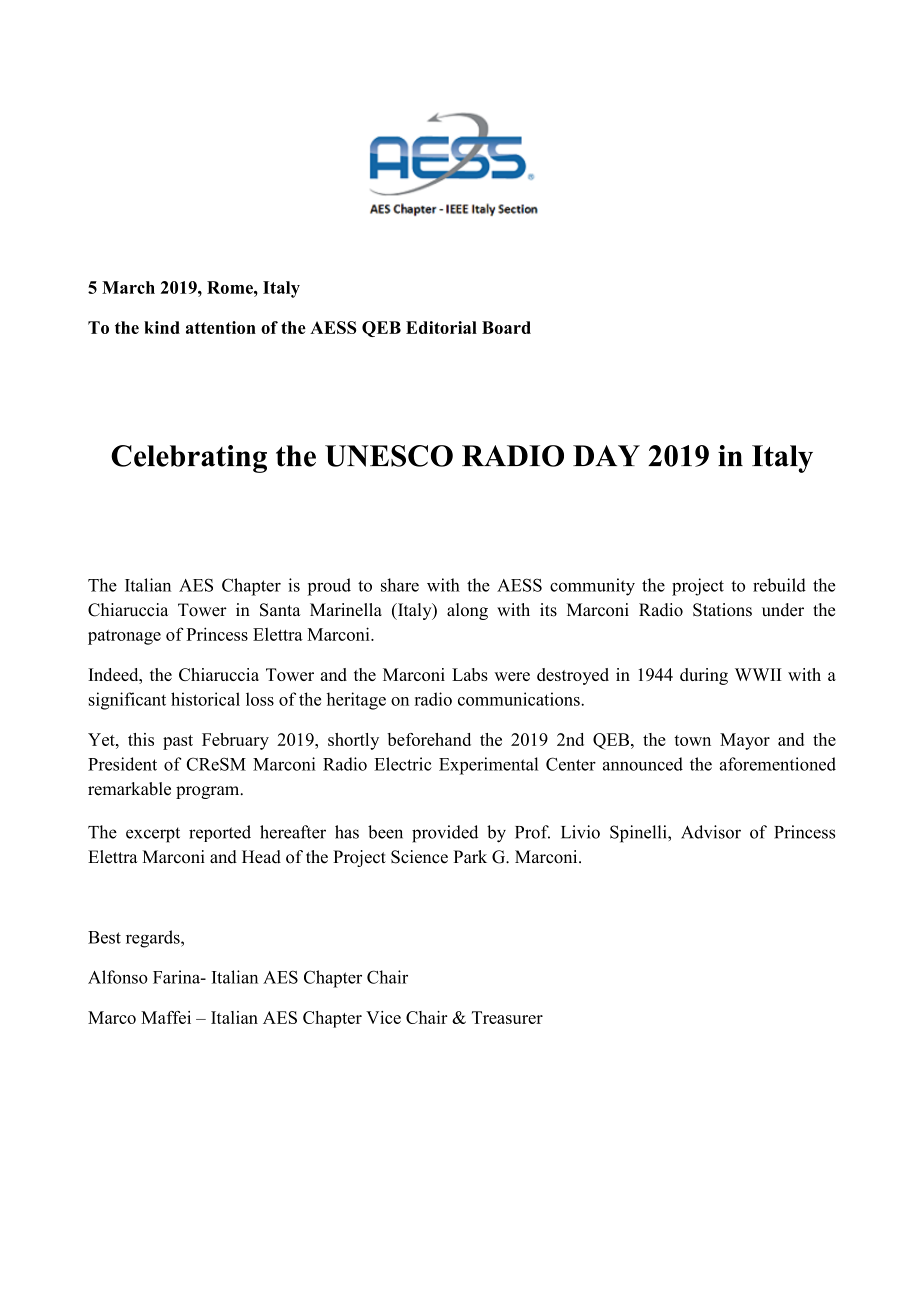  What do you see at coordinates (403, 764) in the screenshot?
I see `Electric` at bounding box center [403, 764].
